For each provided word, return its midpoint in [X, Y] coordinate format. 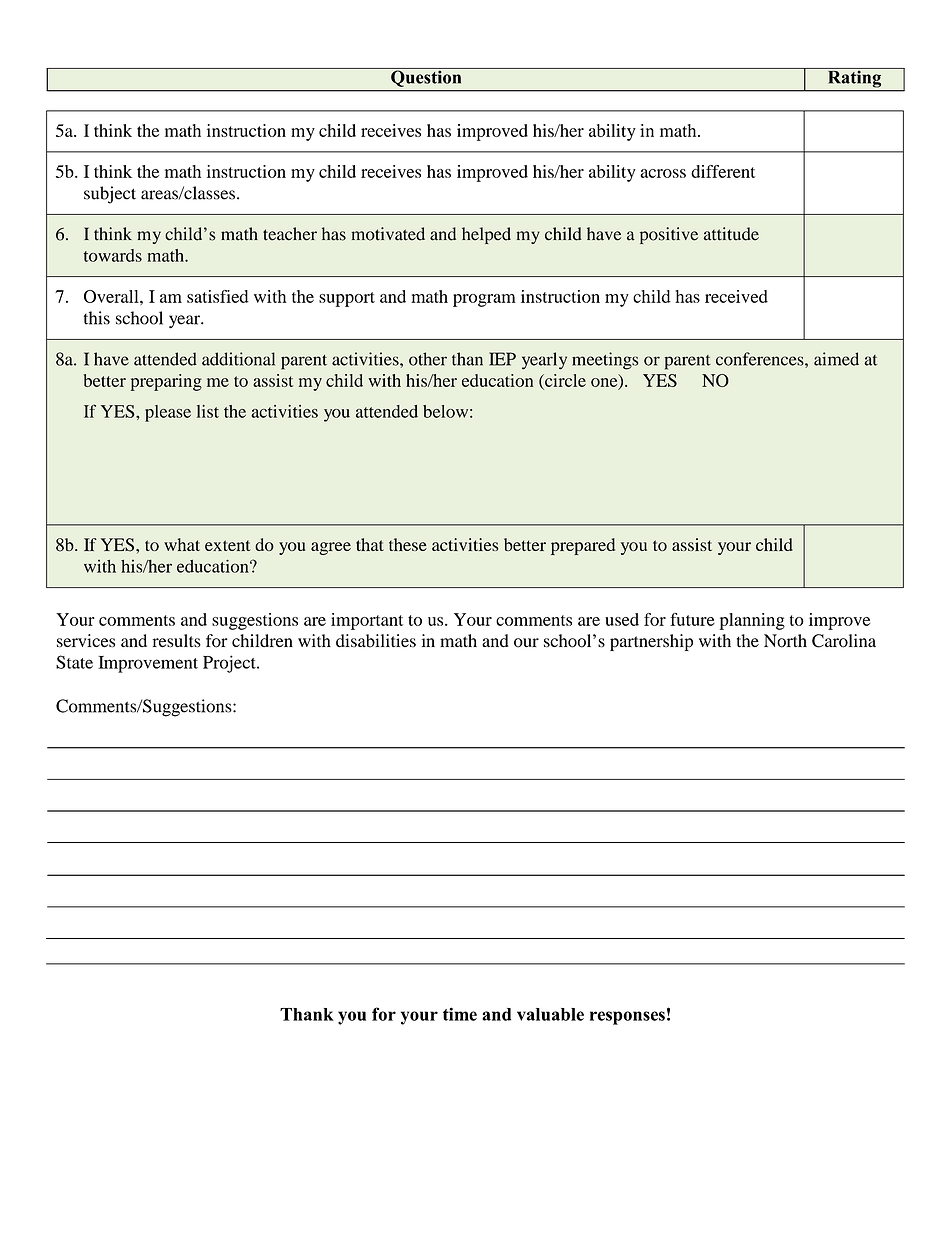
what [182, 544]
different [723, 171]
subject [110, 195]
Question [426, 77]
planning [752, 621]
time [460, 1014]
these [408, 544]
